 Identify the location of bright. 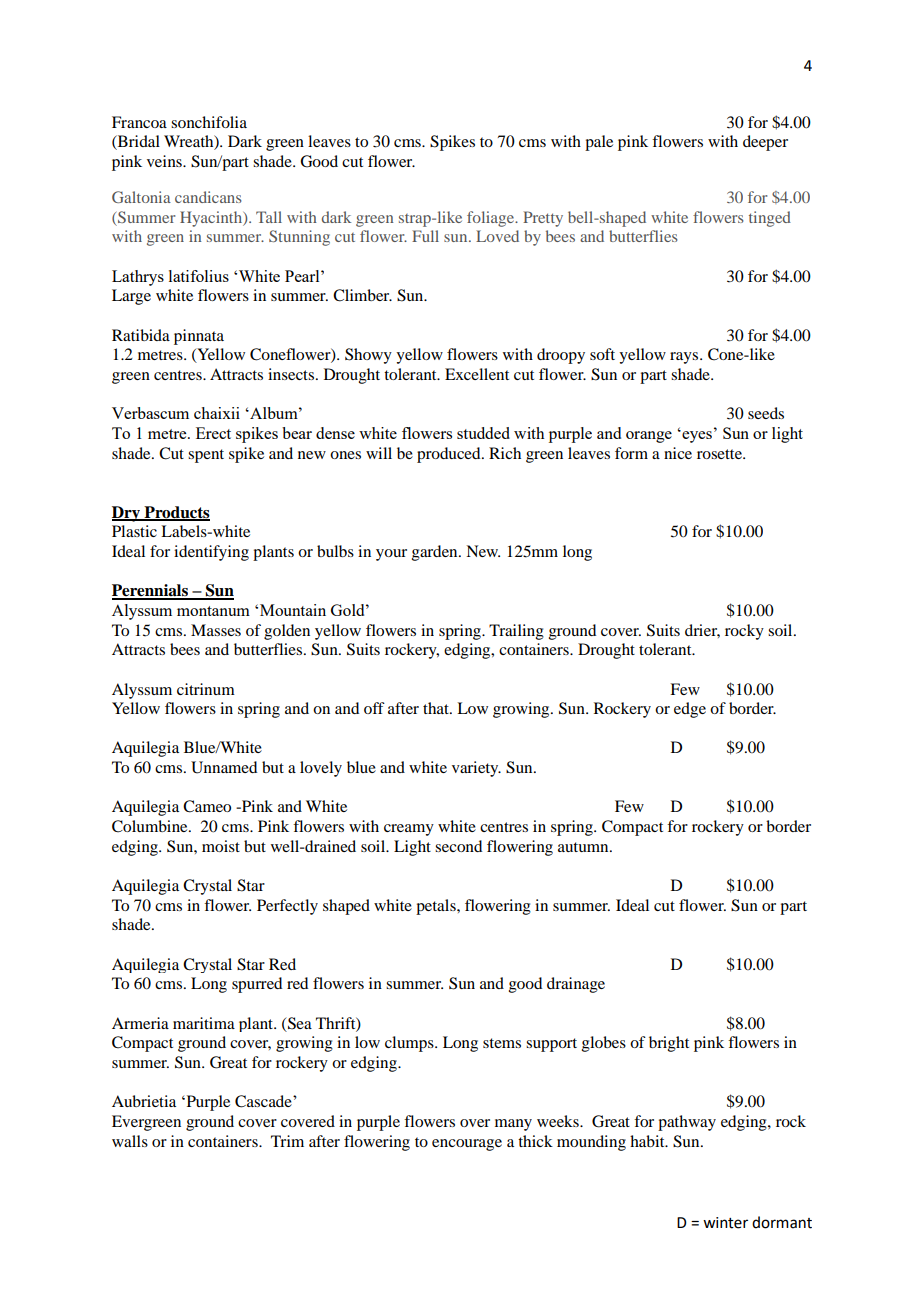
(669, 1044).
